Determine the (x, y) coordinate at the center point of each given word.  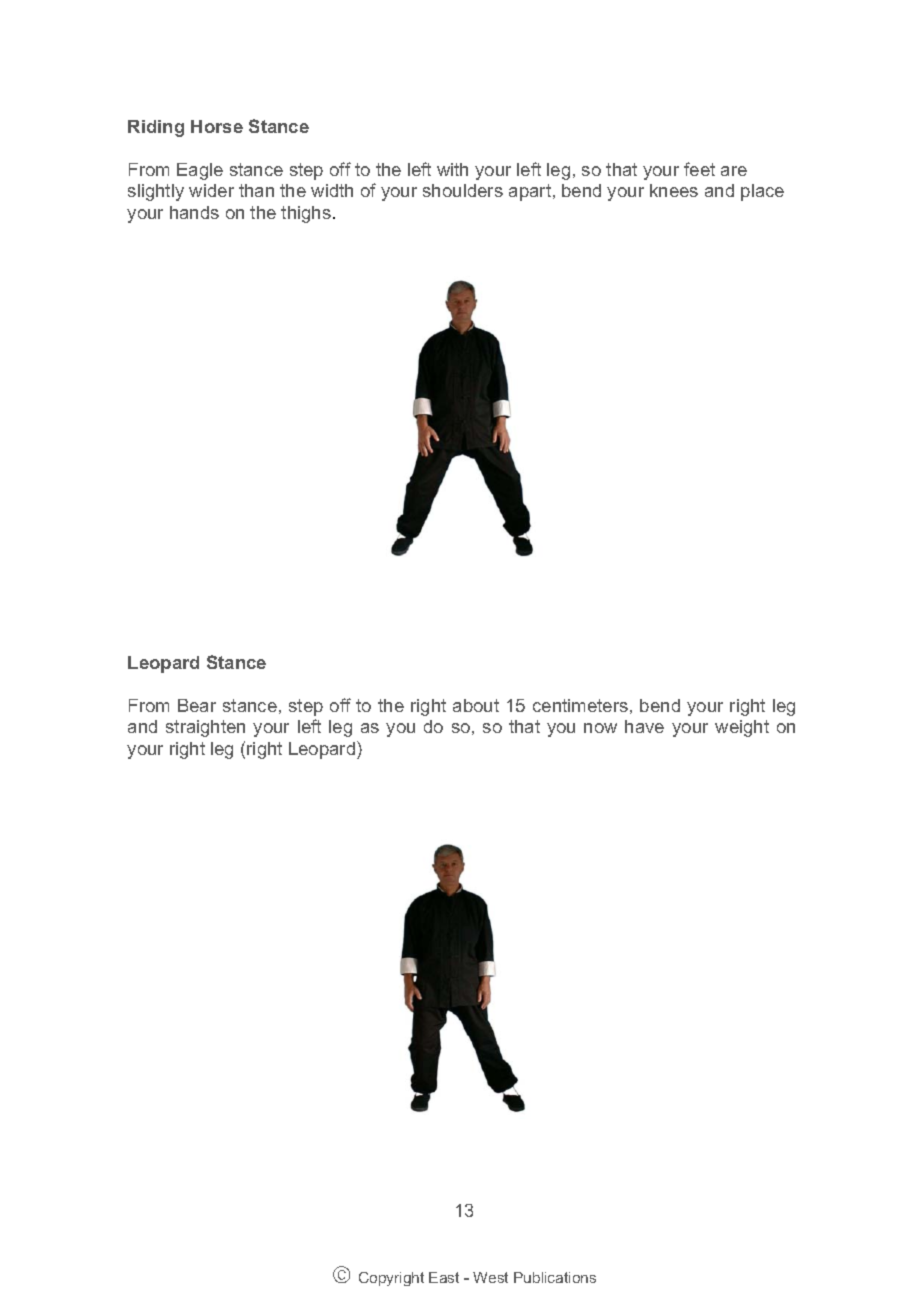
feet (699, 169)
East (444, 1277)
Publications (555, 1277)
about (476, 705)
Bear (197, 705)
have (644, 726)
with (452, 169)
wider (211, 190)
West (490, 1277)
